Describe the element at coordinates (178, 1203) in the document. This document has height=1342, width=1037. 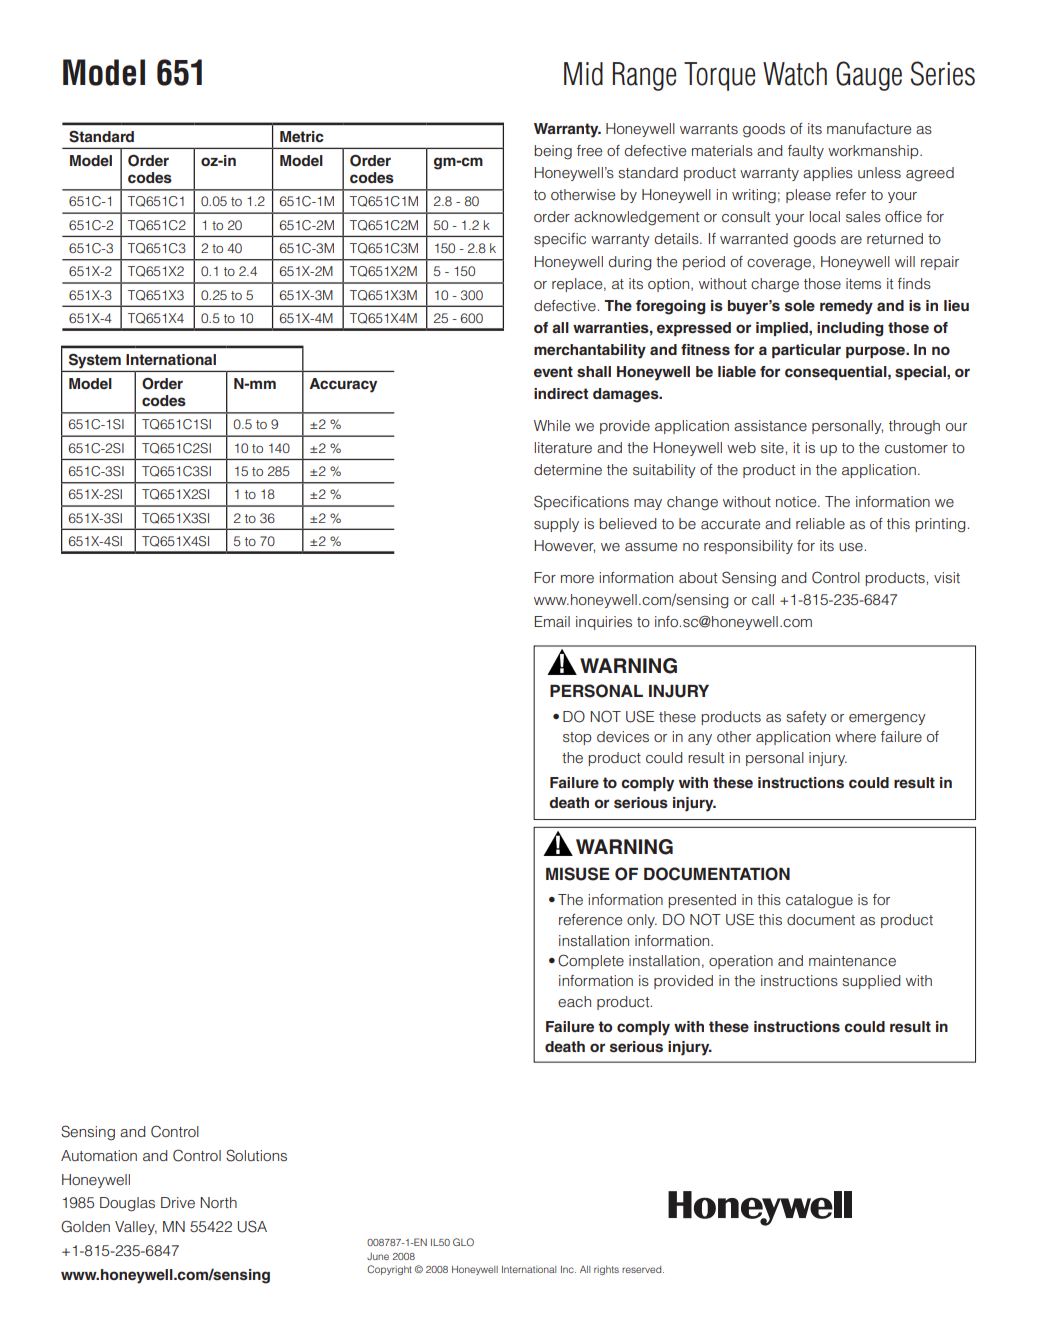
I see `Drive` at that location.
